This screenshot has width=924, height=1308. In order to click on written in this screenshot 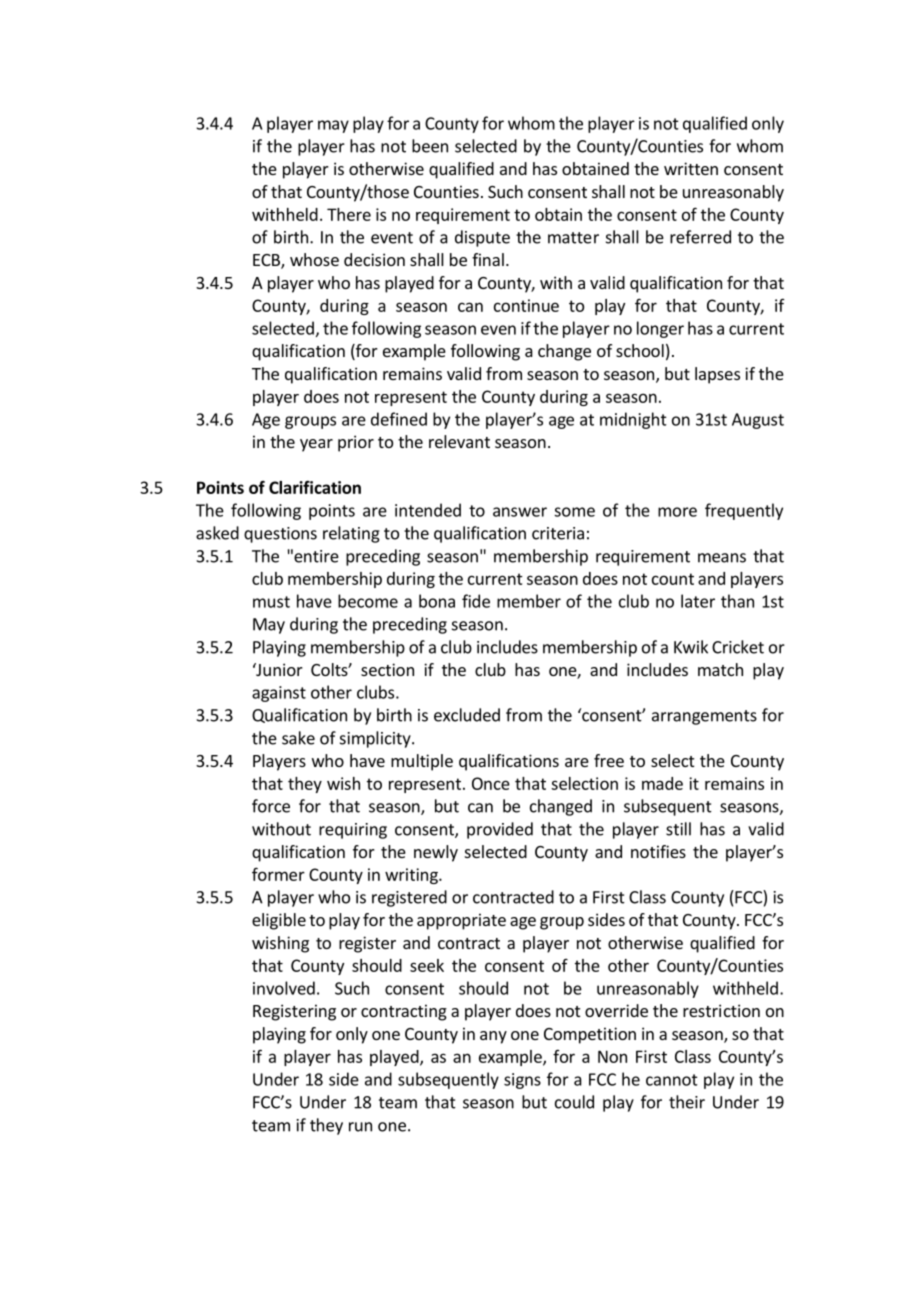, I will do `click(691, 168)`.
